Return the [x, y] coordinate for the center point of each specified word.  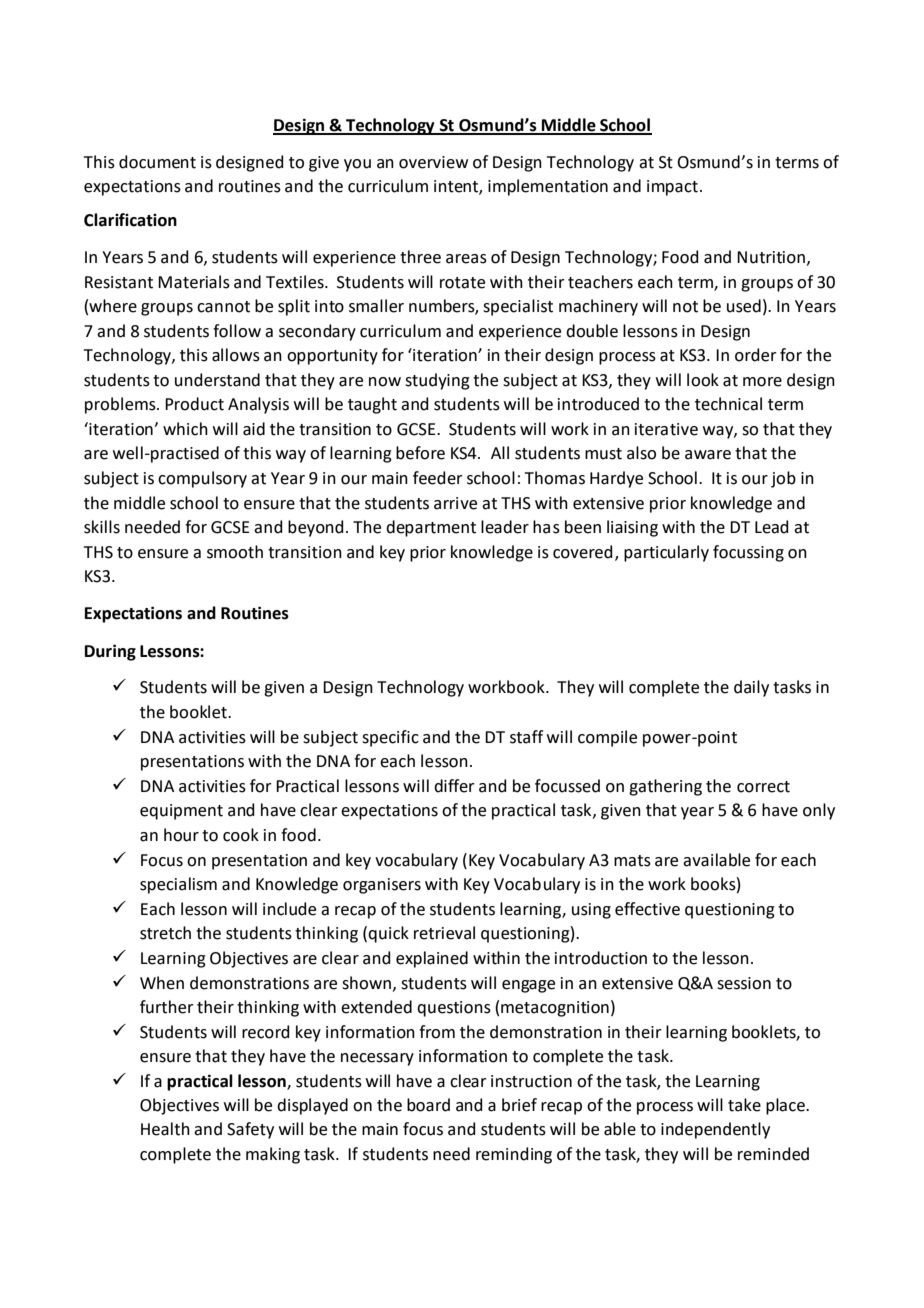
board [428, 1105]
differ [454, 786]
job [783, 479]
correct [763, 787]
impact [672, 188]
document [157, 162]
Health [165, 1129]
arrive [455, 503]
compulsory [202, 479]
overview [433, 162]
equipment [181, 812]
